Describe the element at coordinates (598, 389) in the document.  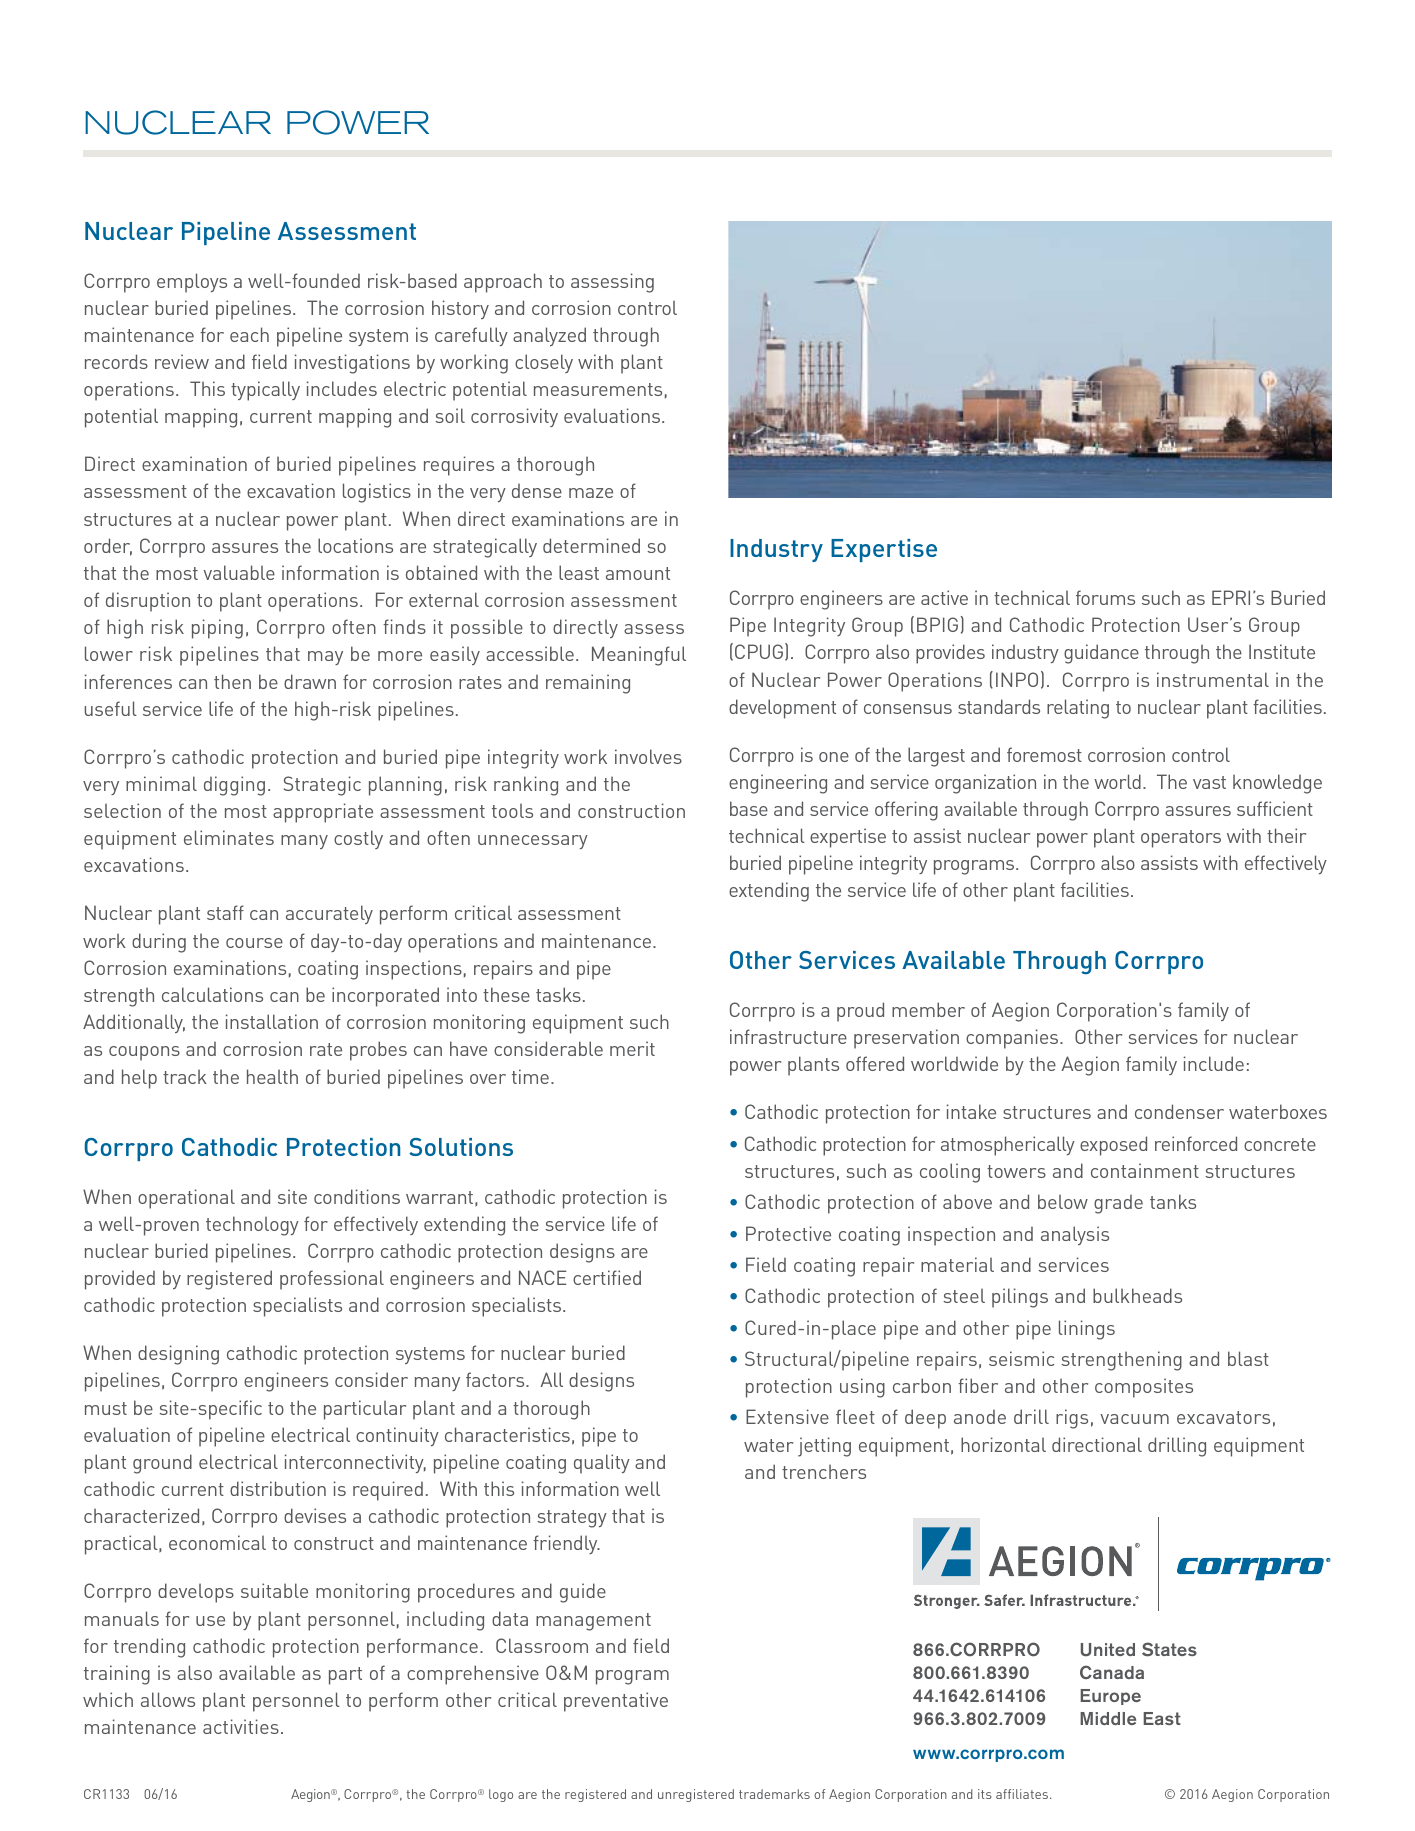
I see `measurements` at that location.
